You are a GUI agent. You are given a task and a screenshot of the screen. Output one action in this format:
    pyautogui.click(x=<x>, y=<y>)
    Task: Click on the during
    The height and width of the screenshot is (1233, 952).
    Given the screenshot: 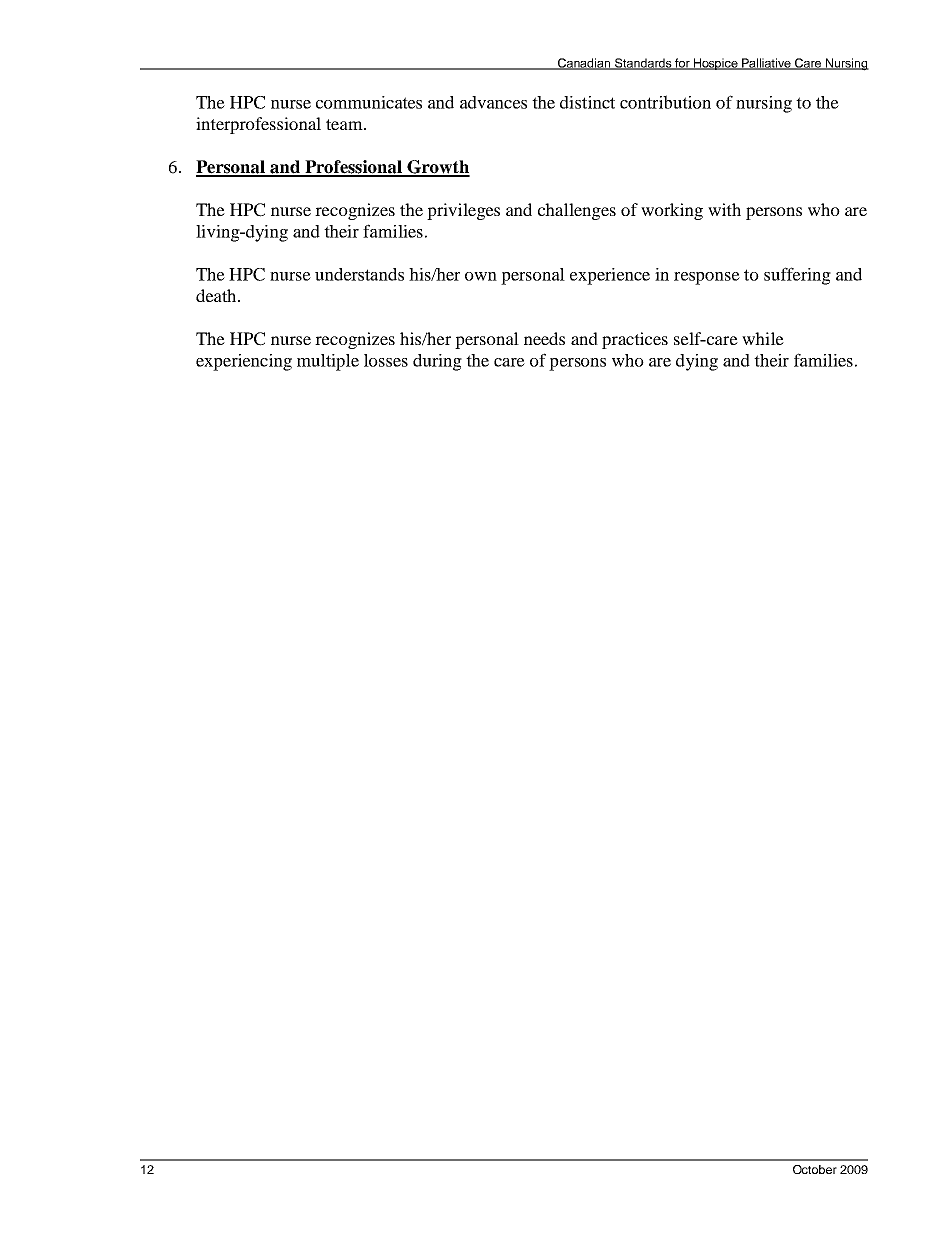 What is the action you would take?
    pyautogui.click(x=437, y=362)
